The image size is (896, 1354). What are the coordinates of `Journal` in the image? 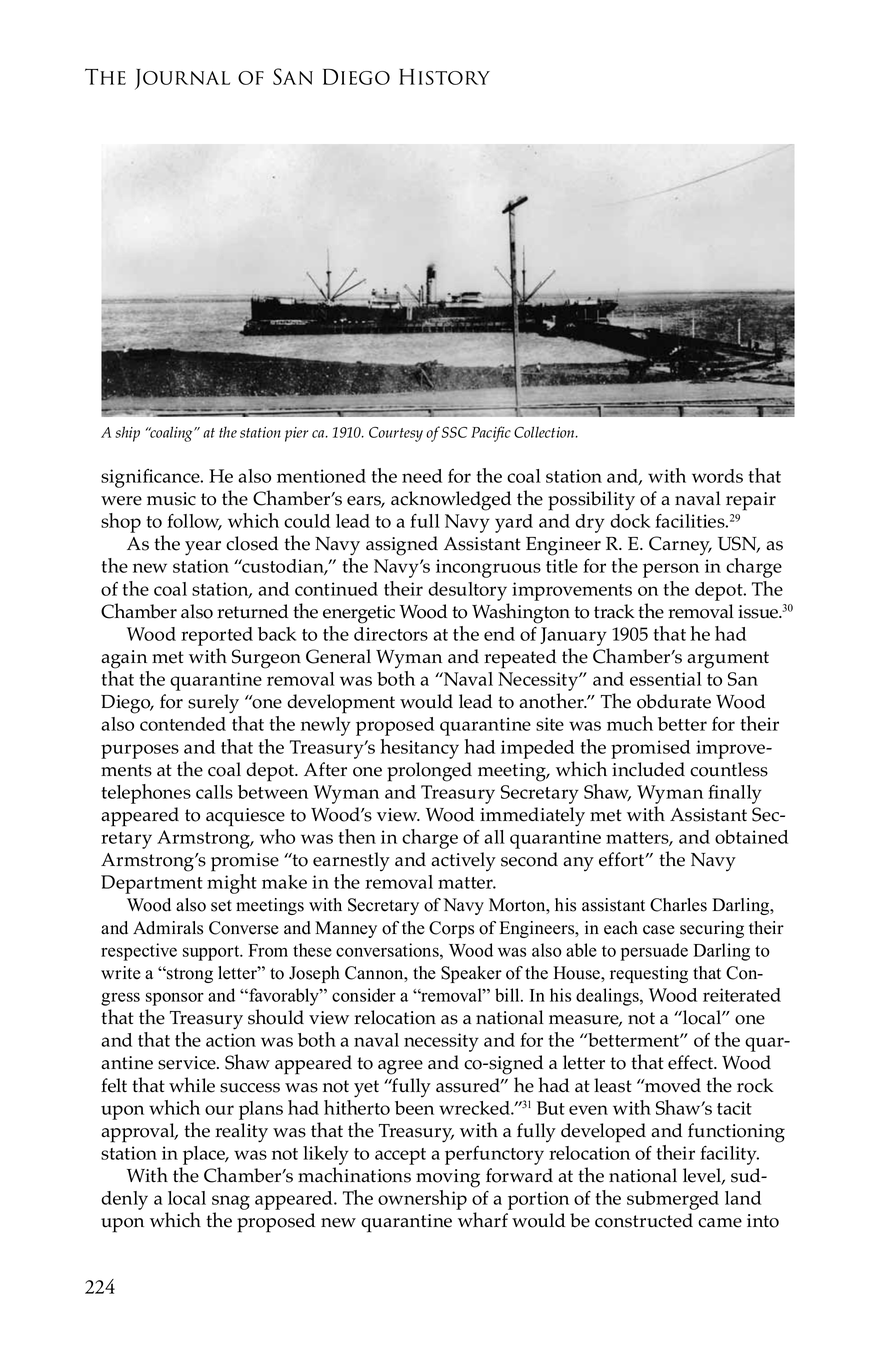 It's located at (182, 79).
